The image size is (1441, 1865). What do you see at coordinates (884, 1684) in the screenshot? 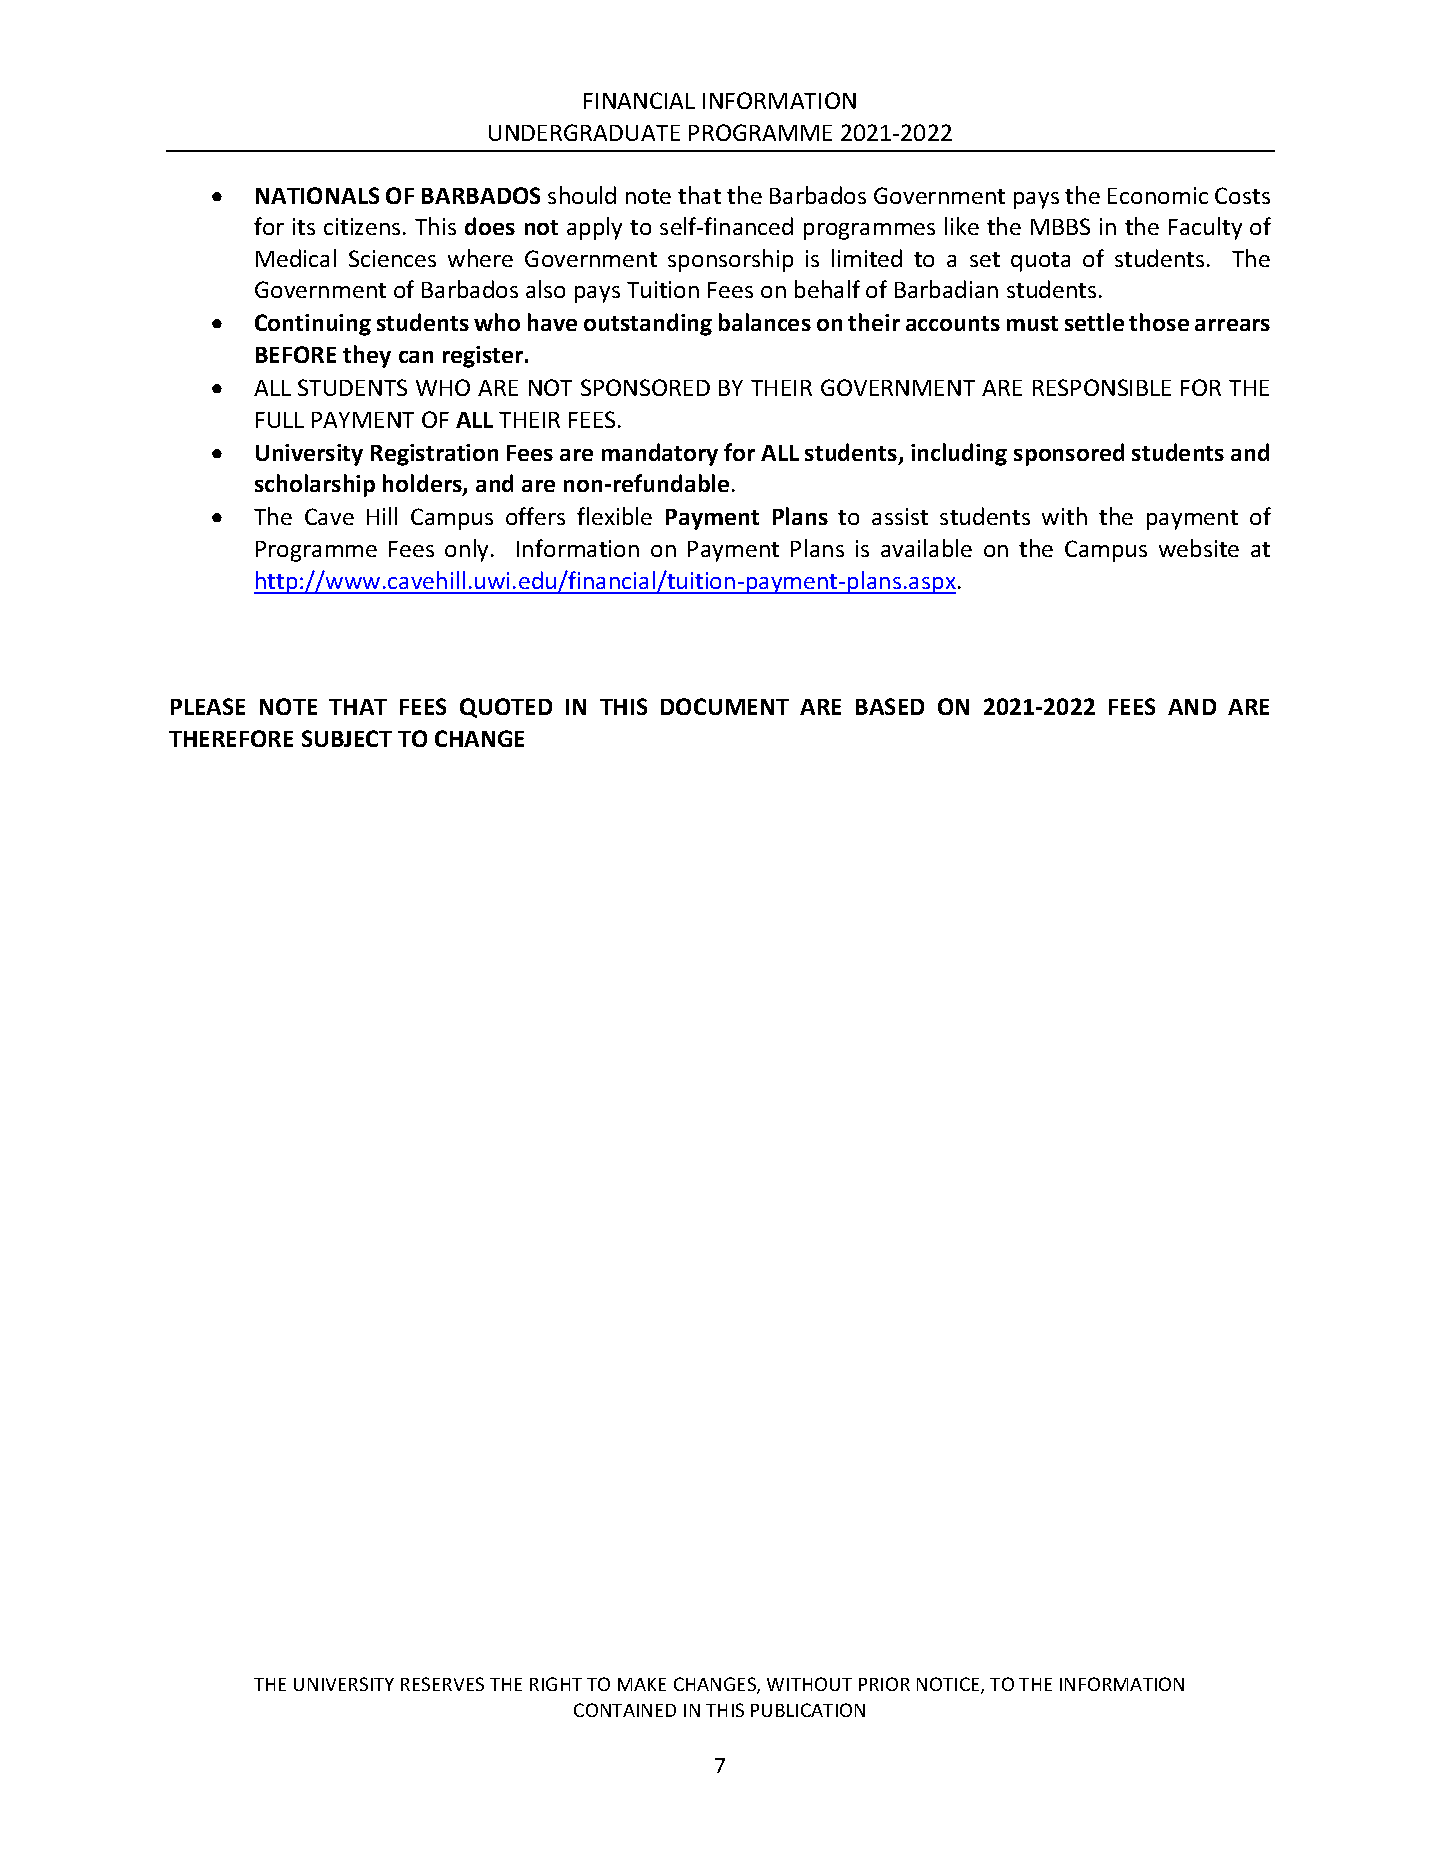
I see `PRIOR` at bounding box center [884, 1684].
